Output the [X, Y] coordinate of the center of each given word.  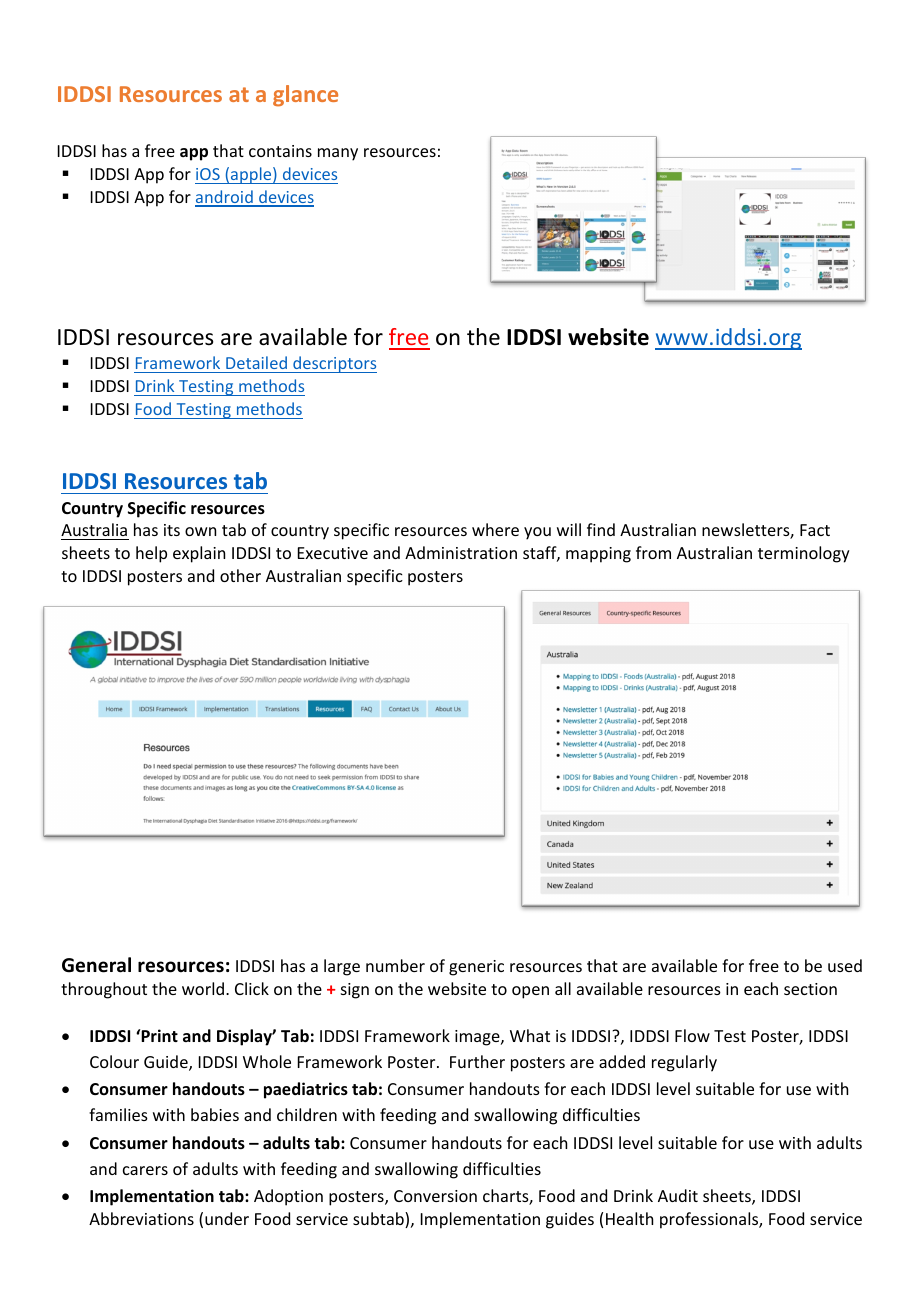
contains [280, 151]
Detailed [256, 364]
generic [476, 968]
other [240, 575]
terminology [804, 554]
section [810, 989]
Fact [815, 530]
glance [305, 96]
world [203, 988]
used [845, 965]
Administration [461, 552]
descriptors [334, 364]
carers [145, 1170]
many [338, 154]
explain [199, 554]
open [530, 992]
